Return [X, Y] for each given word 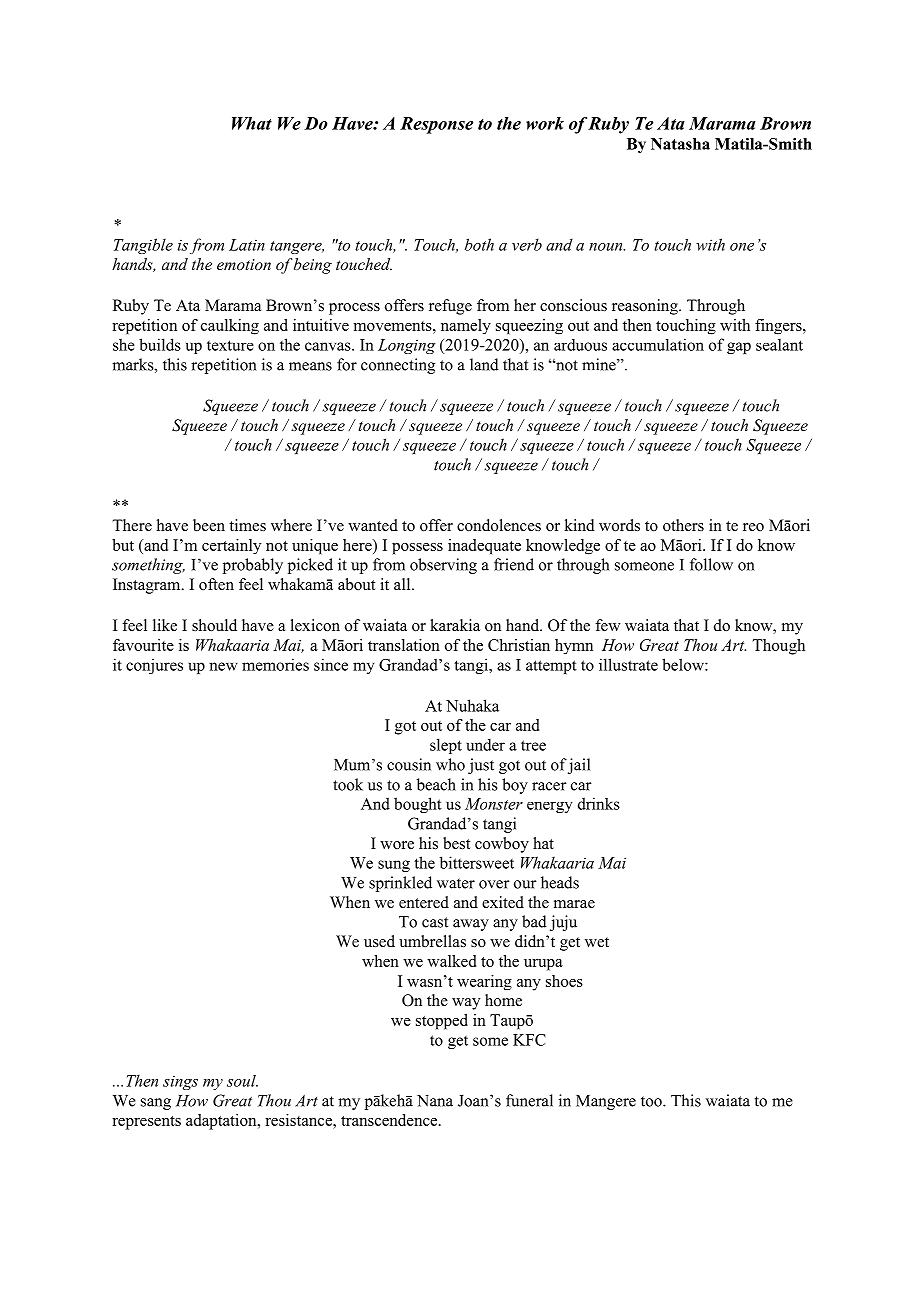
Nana [435, 1101]
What [252, 123]
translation [404, 645]
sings [180, 1082]
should [214, 625]
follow [711, 564]
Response [436, 125]
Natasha [680, 144]
